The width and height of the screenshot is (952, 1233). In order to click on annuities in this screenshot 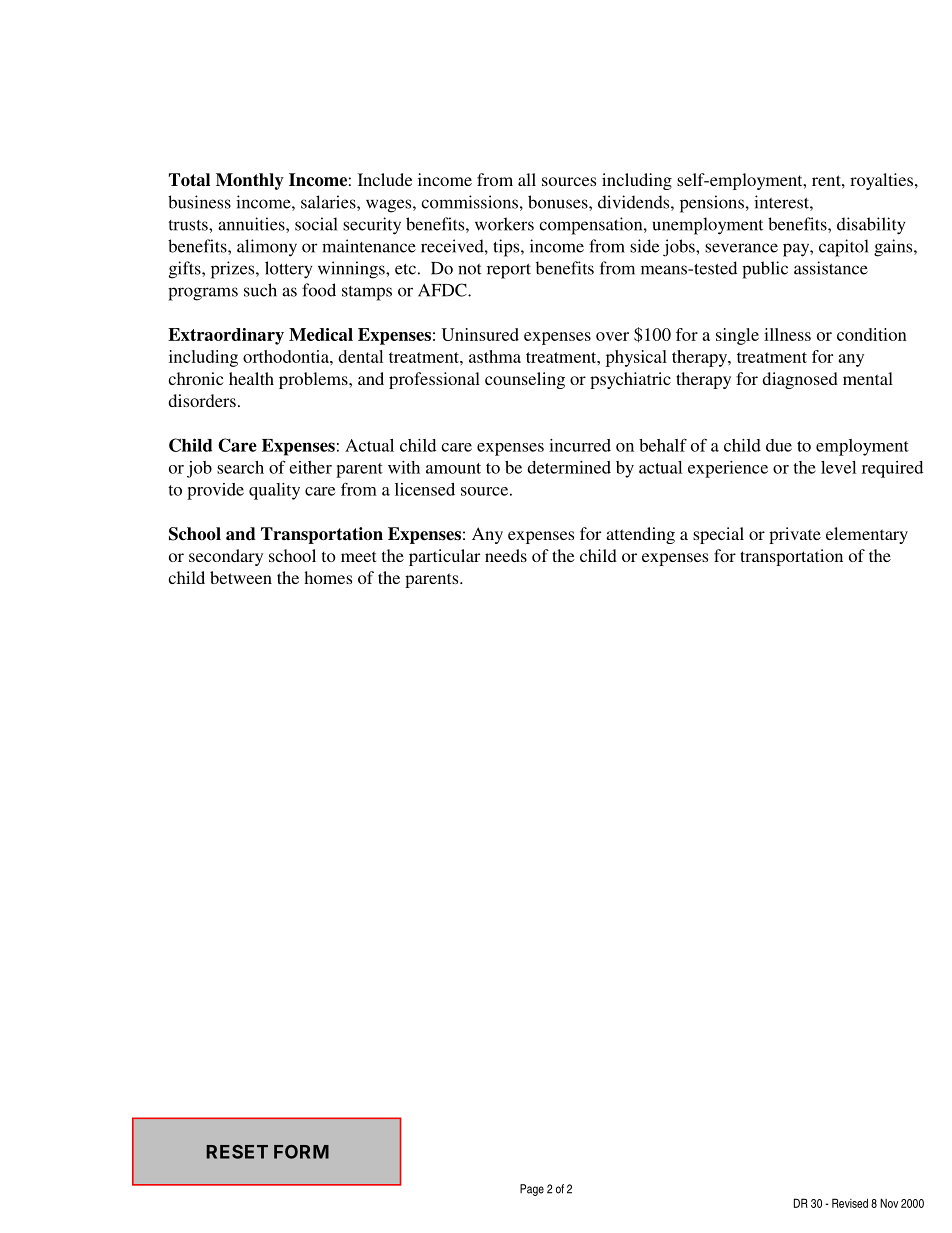, I will do `click(252, 224)`.
